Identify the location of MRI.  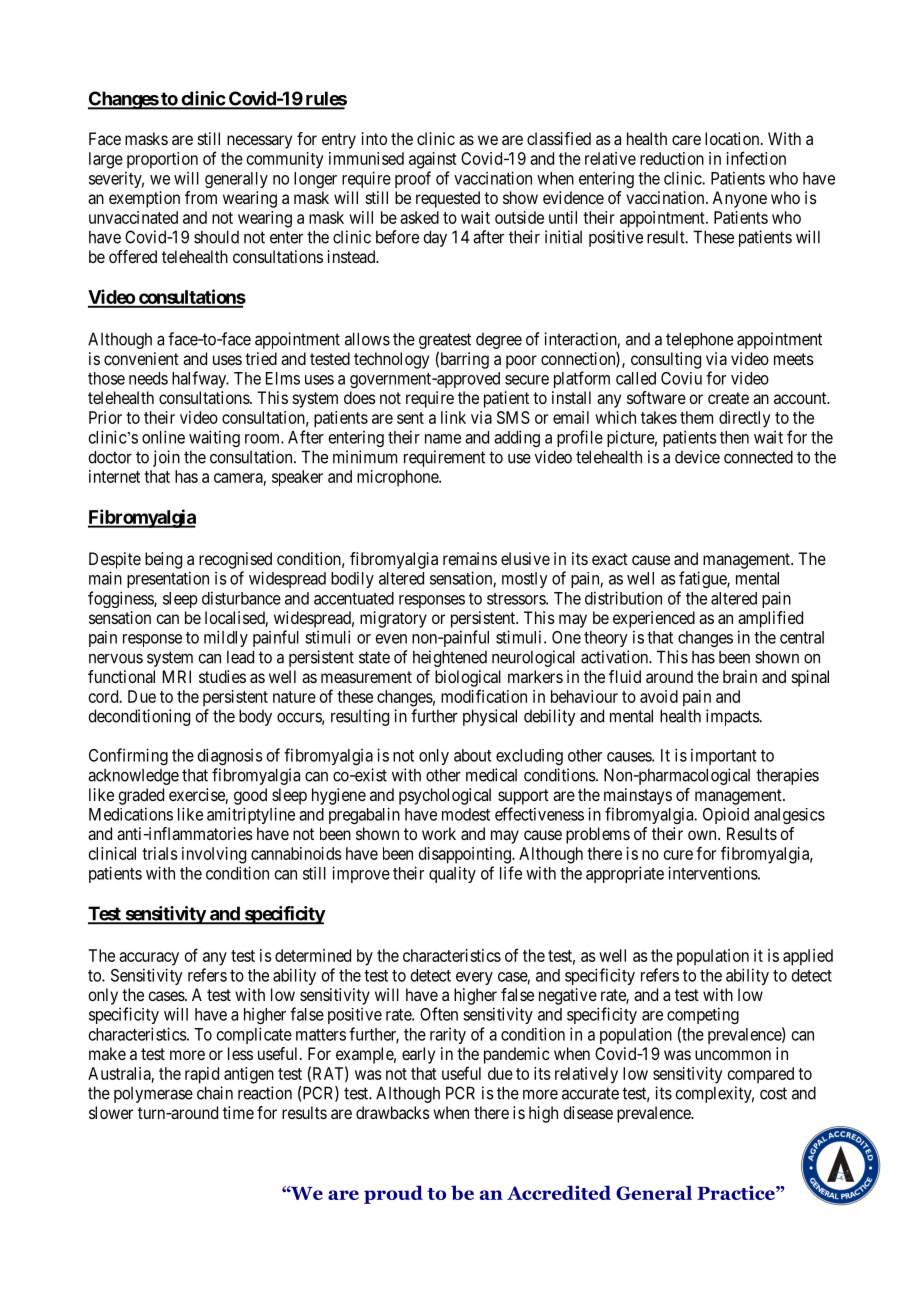
(177, 676).
